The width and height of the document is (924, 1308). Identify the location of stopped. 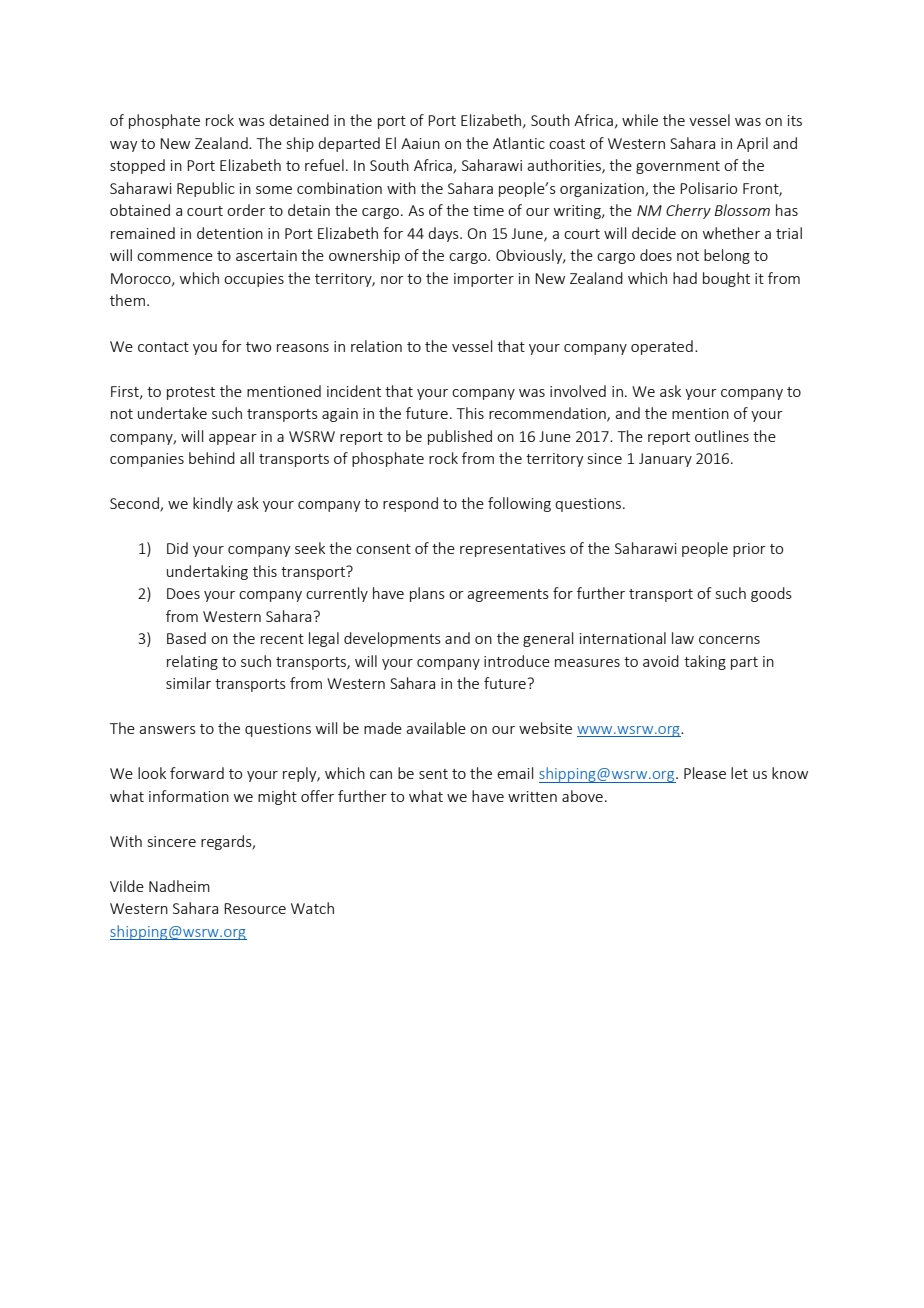
(137, 166).
